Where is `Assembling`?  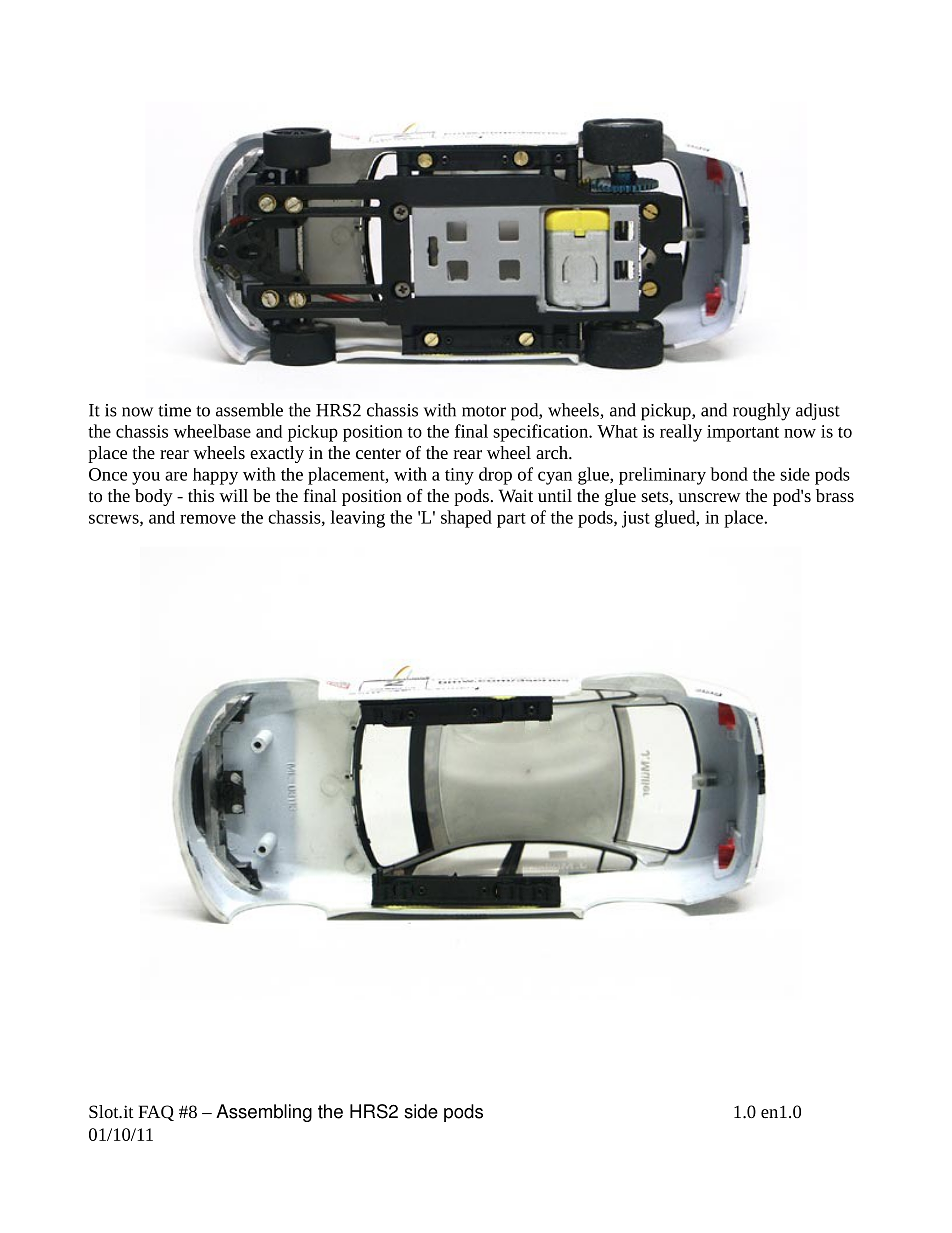 Assembling is located at coordinates (264, 1113).
